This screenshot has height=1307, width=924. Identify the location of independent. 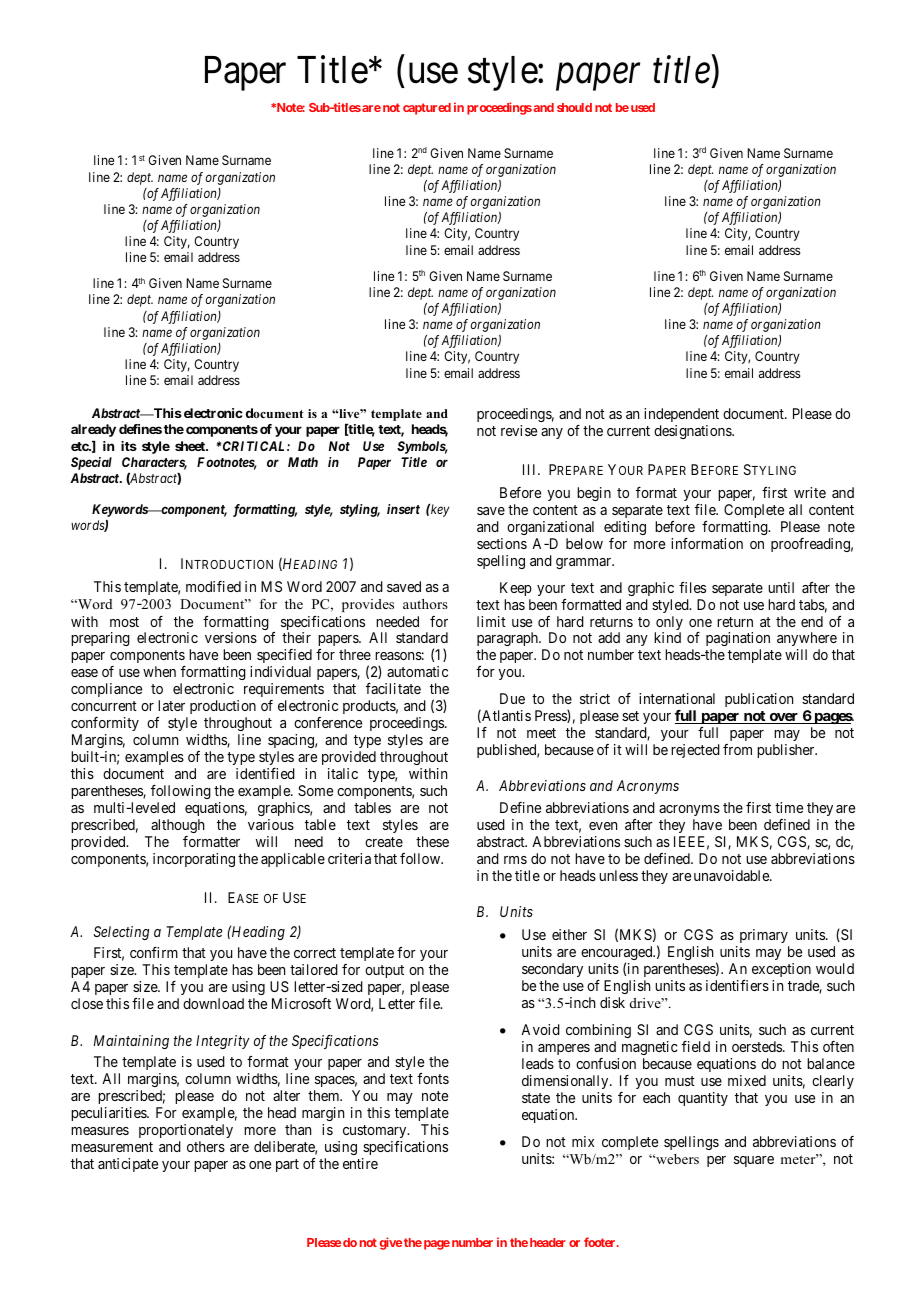
(681, 415).
